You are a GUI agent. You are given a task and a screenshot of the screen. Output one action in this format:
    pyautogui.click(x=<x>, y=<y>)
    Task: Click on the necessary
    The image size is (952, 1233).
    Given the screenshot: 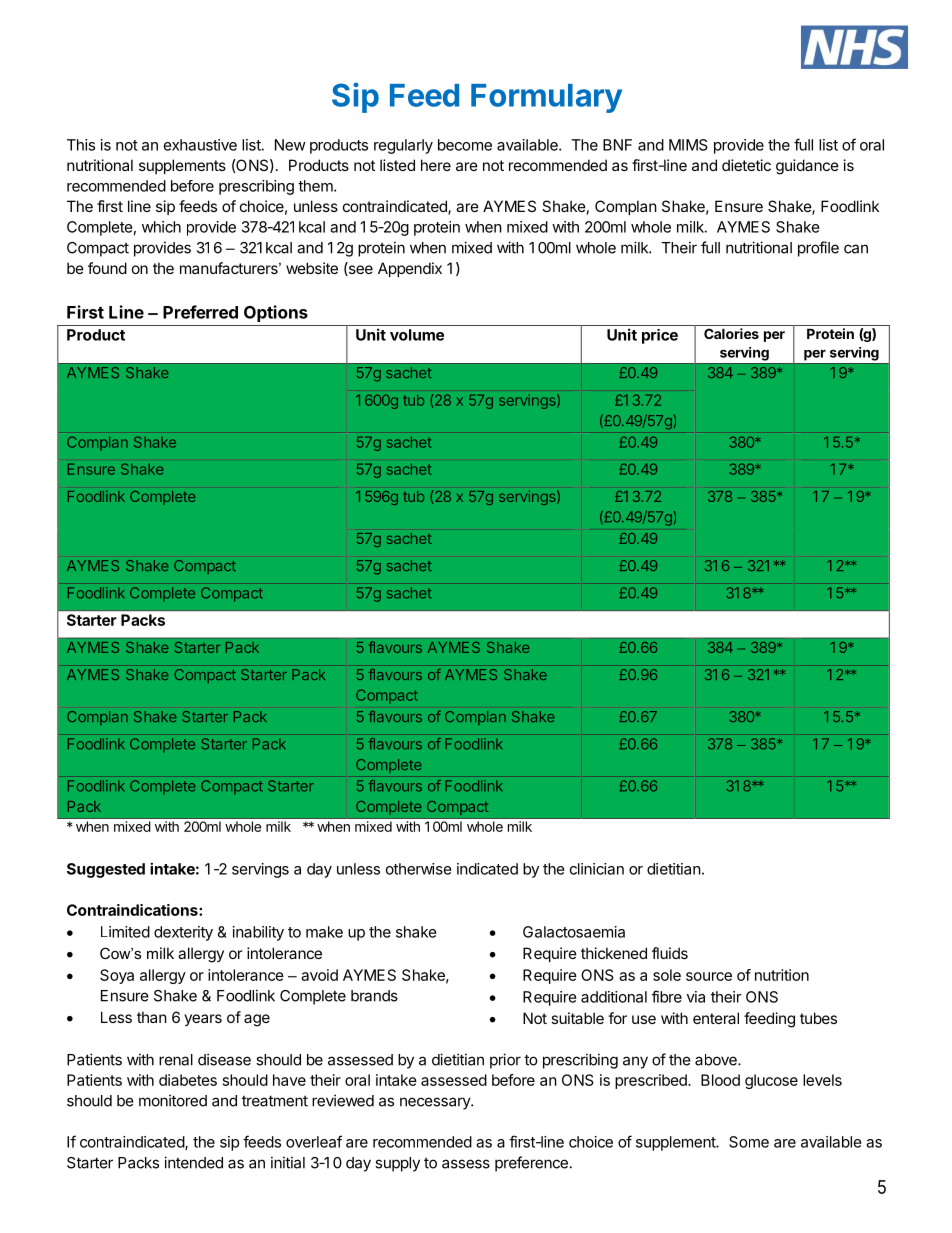 What is the action you would take?
    pyautogui.click(x=436, y=1103)
